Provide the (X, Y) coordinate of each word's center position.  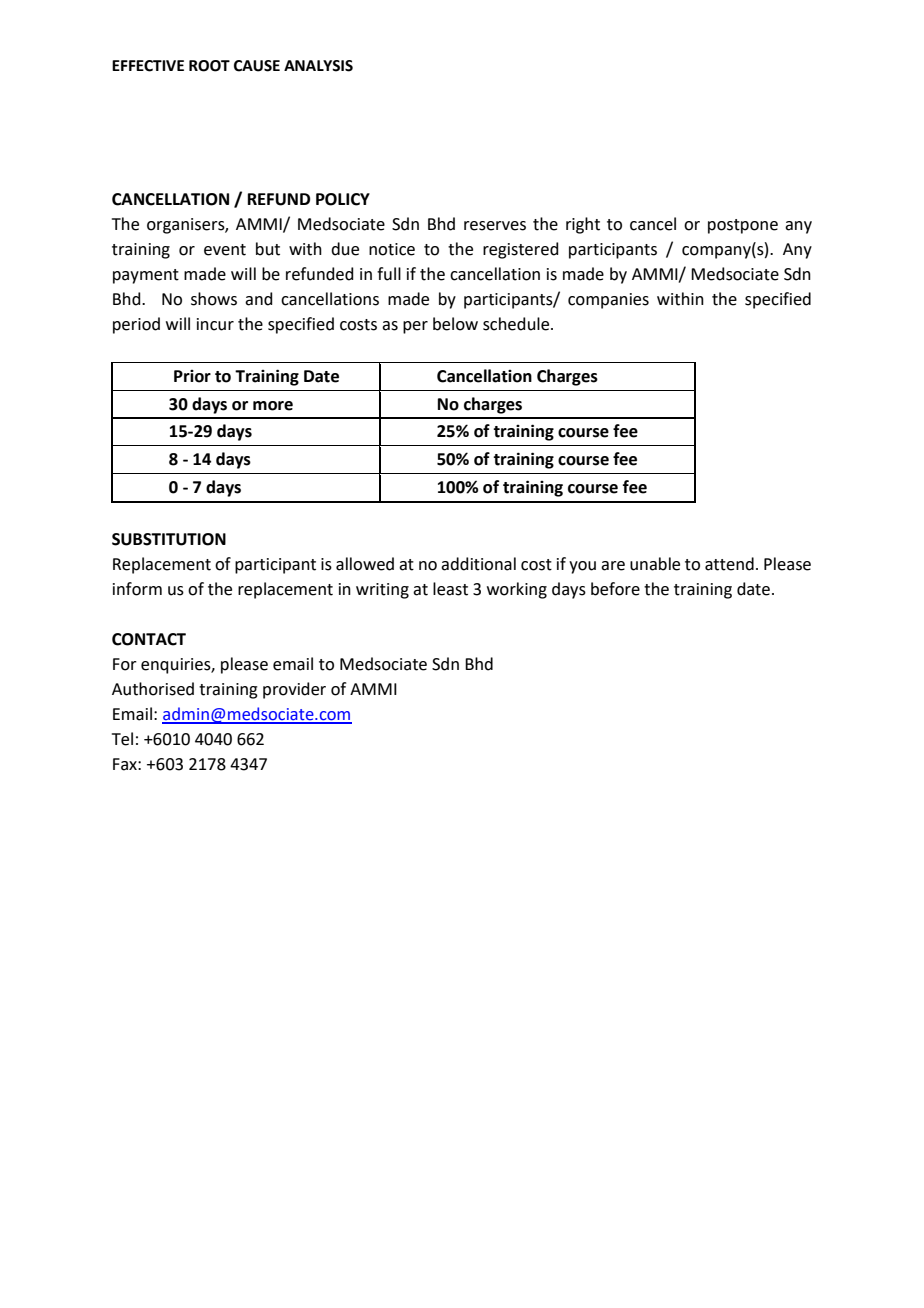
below (455, 324)
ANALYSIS (318, 66)
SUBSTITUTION (169, 539)
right (583, 225)
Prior (192, 376)
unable (655, 564)
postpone (743, 226)
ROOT (209, 66)
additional (478, 564)
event (225, 250)
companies (608, 301)
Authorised (153, 689)
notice (392, 249)
